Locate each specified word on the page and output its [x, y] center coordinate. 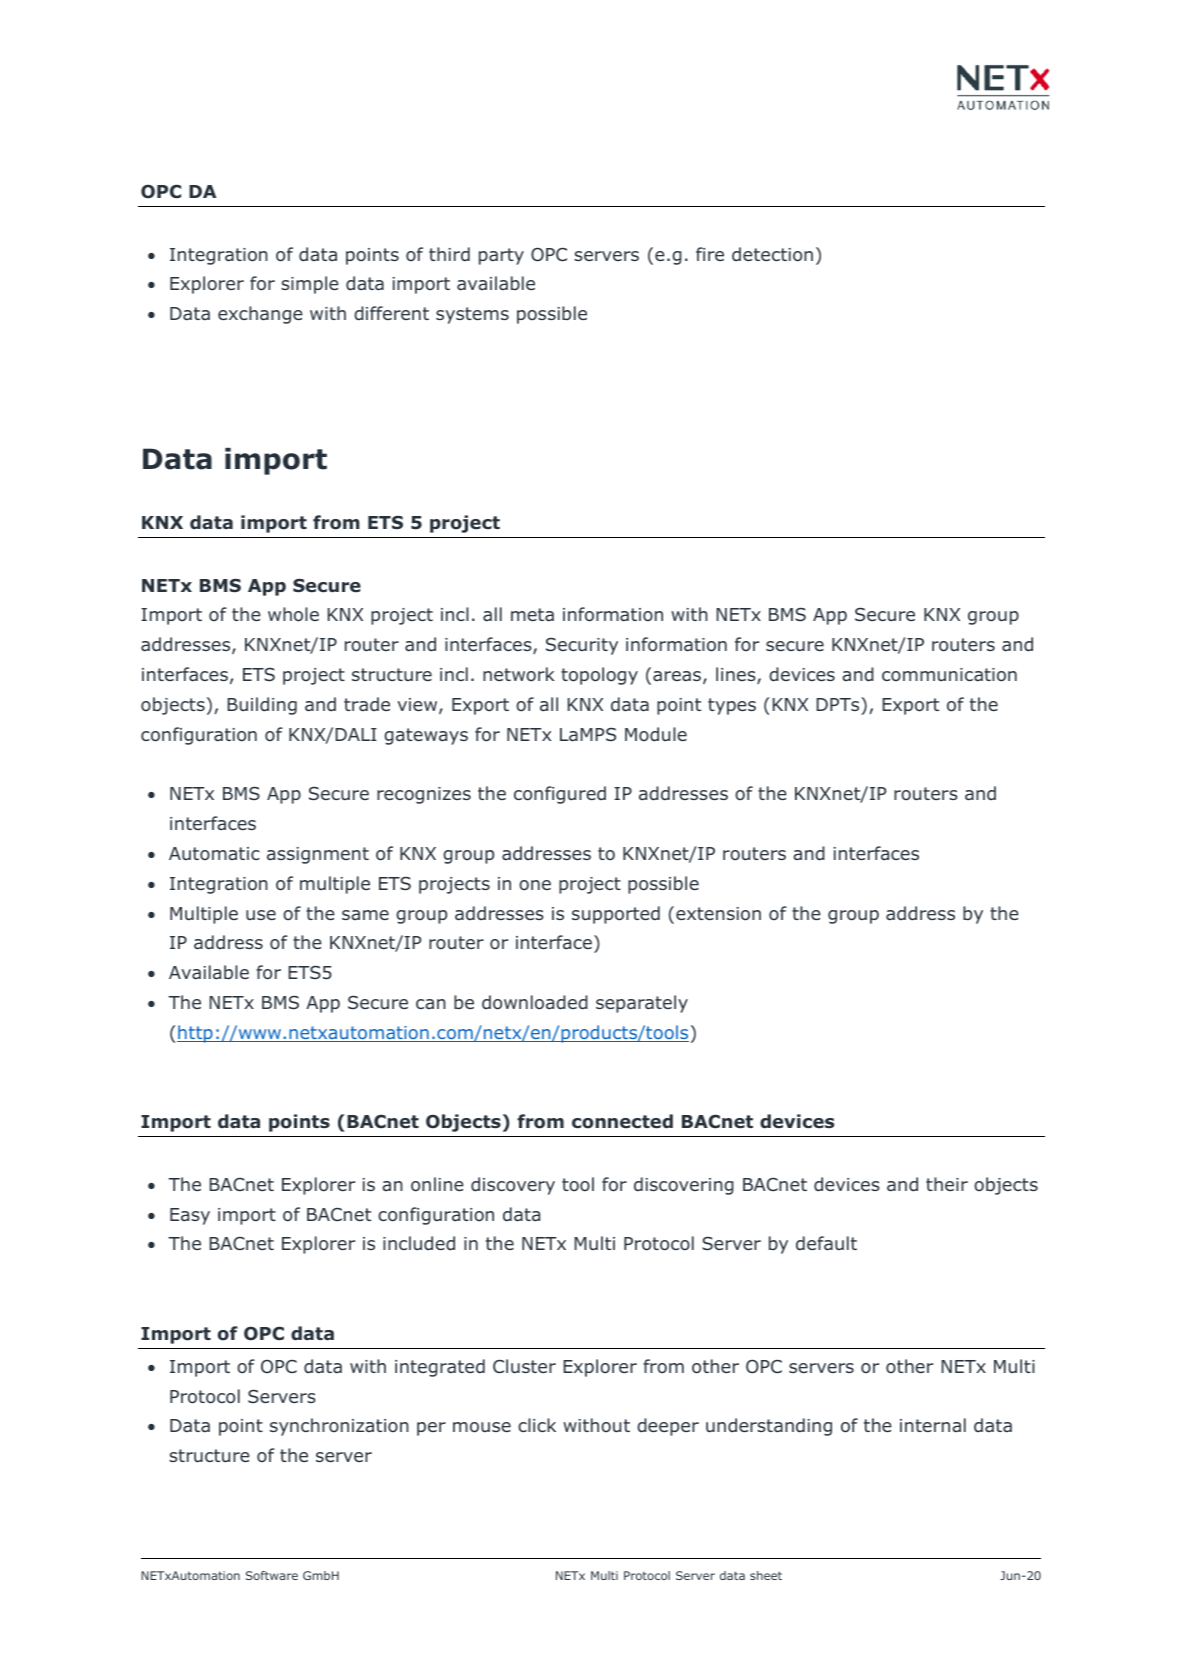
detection [772, 254]
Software [272, 1575]
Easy [190, 1216]
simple [310, 285]
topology [599, 676]
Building [262, 706]
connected [622, 1121]
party [501, 256]
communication [949, 675]
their [947, 1184]
